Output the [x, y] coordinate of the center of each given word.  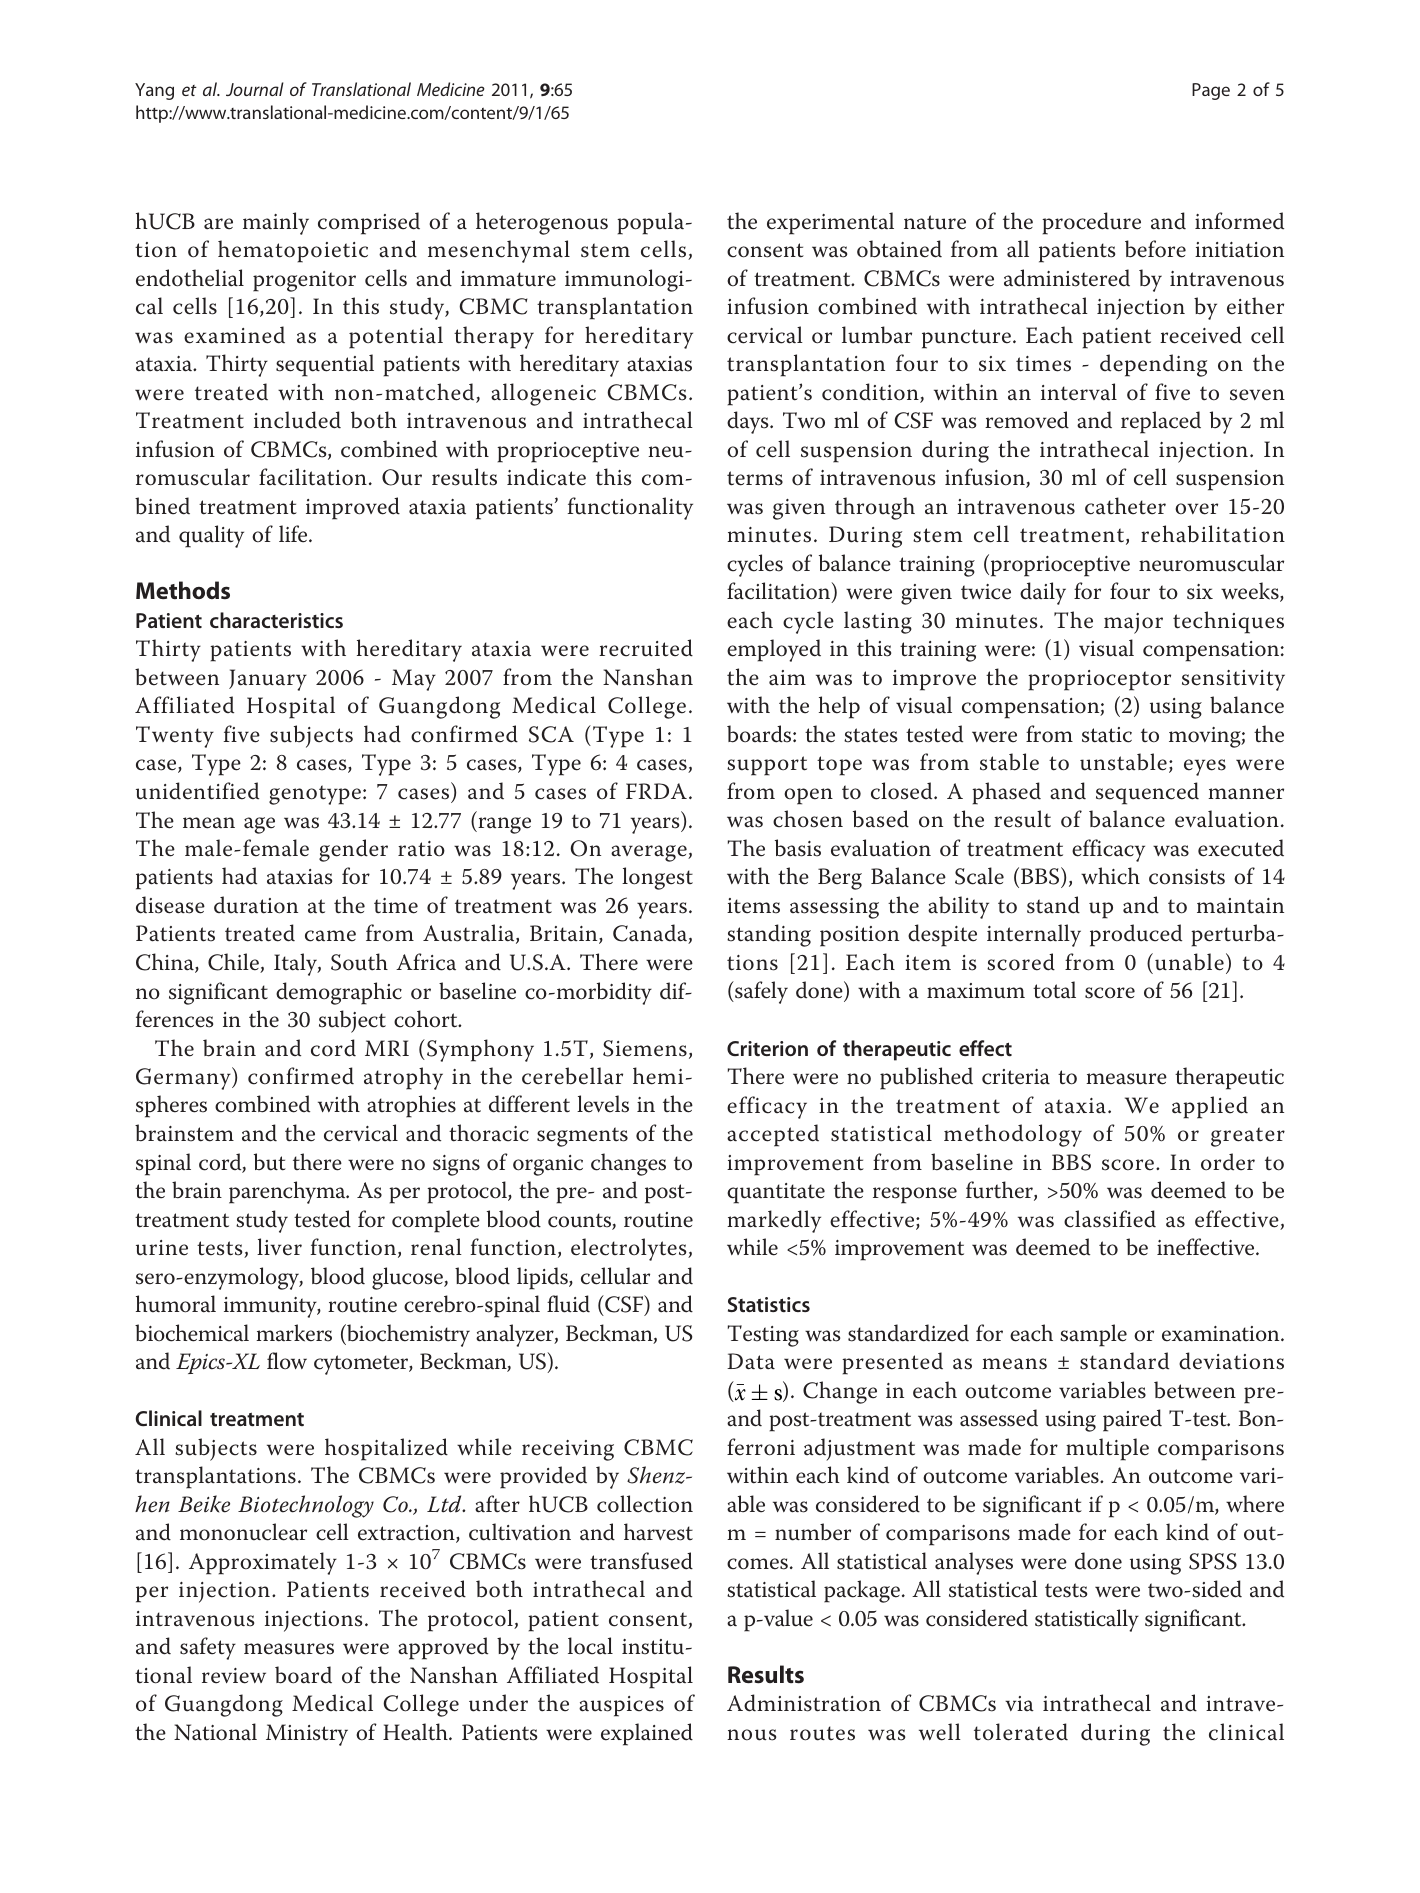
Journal [255, 89]
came [330, 936]
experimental [830, 223]
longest [657, 878]
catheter [1125, 506]
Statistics [769, 1304]
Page [1211, 91]
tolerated [1021, 1732]
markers [294, 1333]
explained [647, 1734]
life [294, 534]
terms [755, 478]
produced [1136, 935]
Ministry [307, 1735]
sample [1093, 1335]
